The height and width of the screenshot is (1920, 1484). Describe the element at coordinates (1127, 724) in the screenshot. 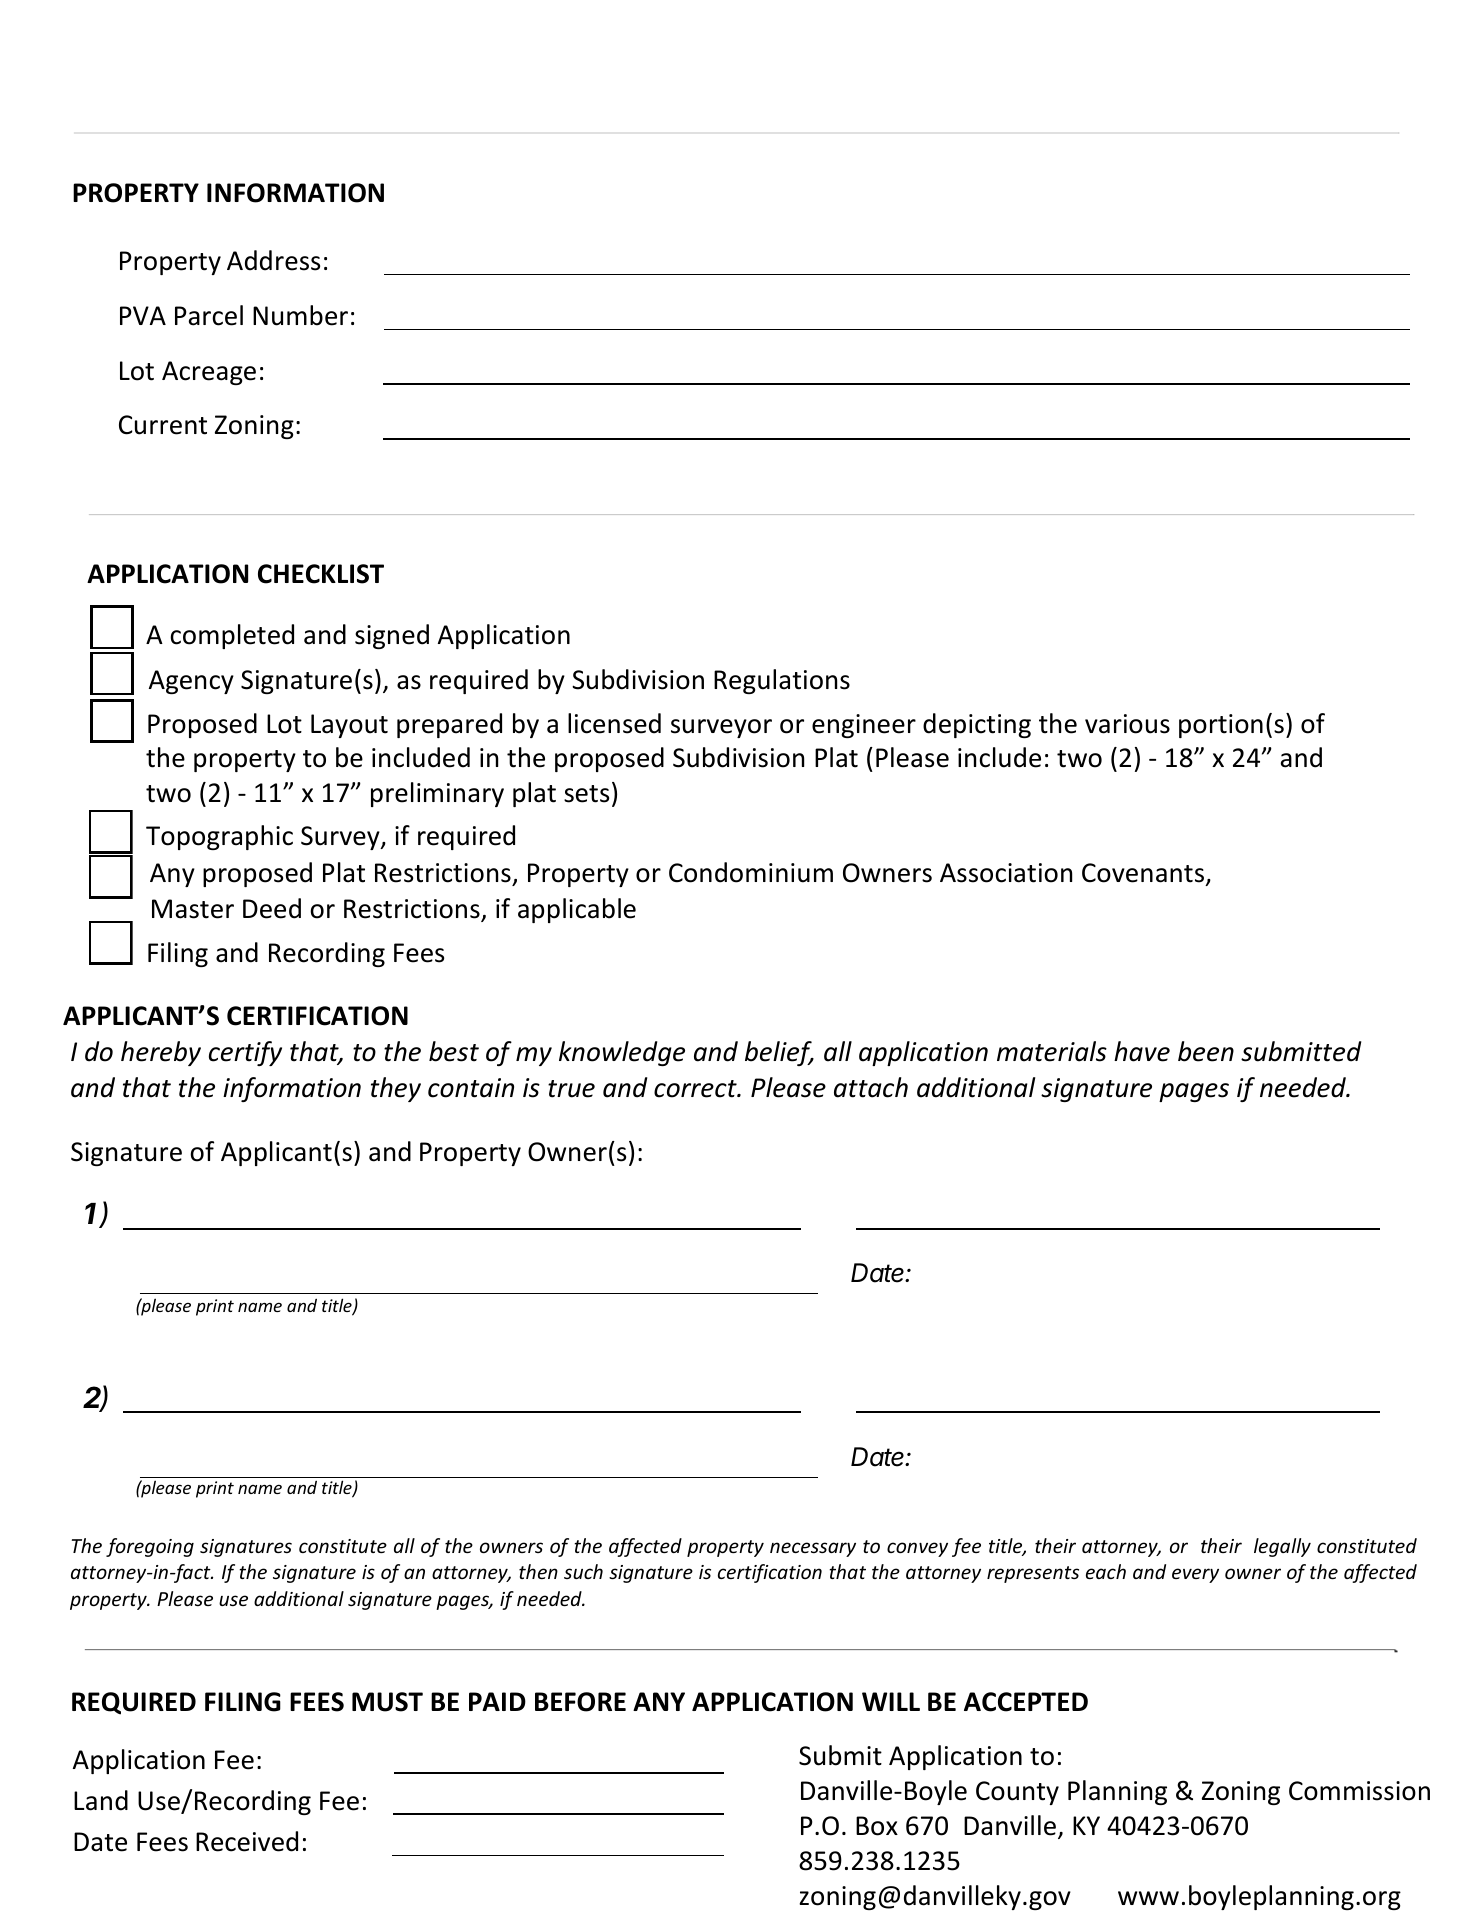

I see `various` at that location.
